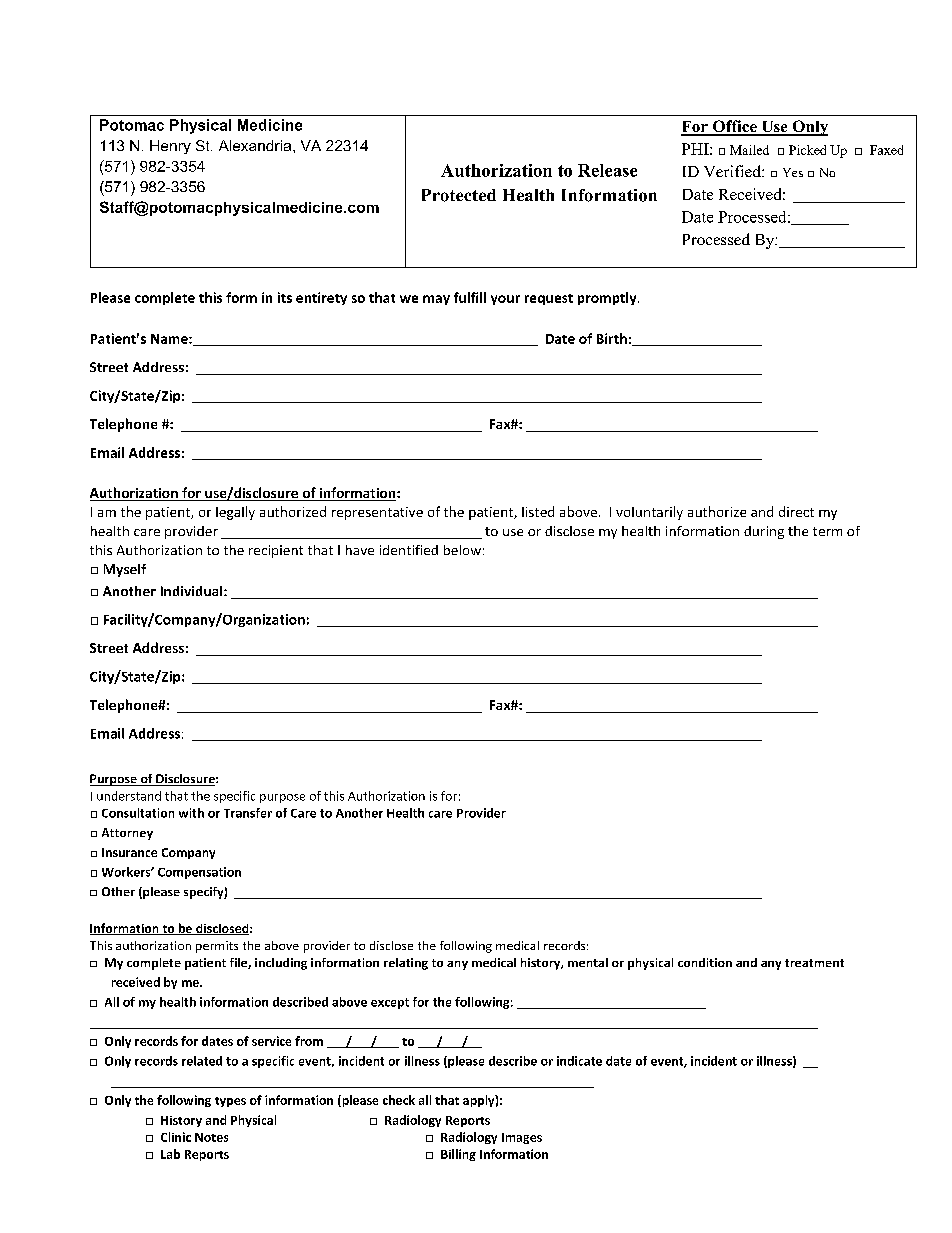 Image resolution: width=952 pixels, height=1233 pixels. What do you see at coordinates (170, 339) in the image?
I see `Name` at bounding box center [170, 339].
